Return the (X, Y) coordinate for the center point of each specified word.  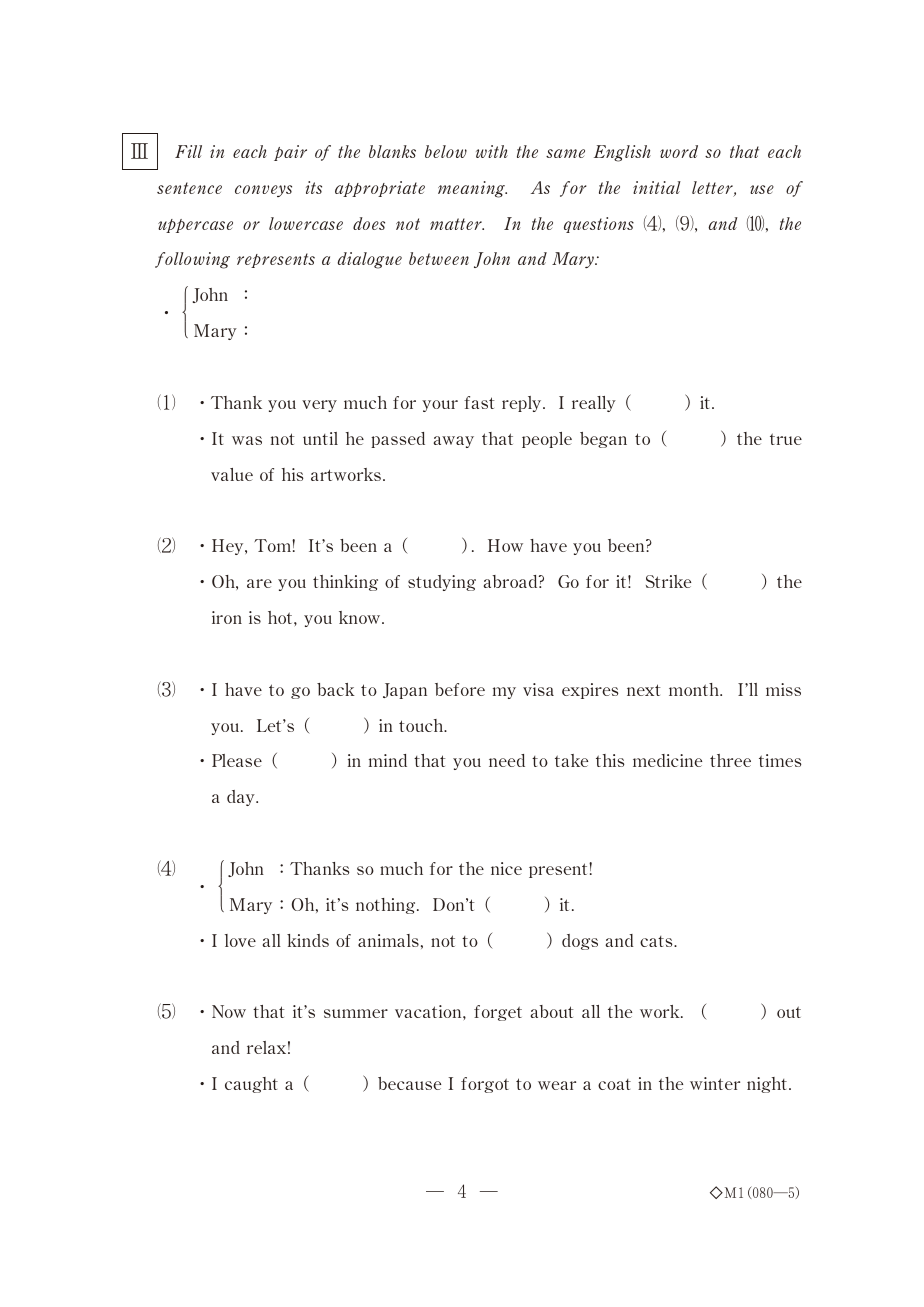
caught (251, 1085)
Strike (668, 581)
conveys (263, 191)
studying (442, 583)
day (242, 798)
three (730, 760)
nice (506, 868)
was (247, 440)
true (786, 439)
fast (479, 402)
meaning (472, 189)
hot (281, 617)
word (679, 151)
